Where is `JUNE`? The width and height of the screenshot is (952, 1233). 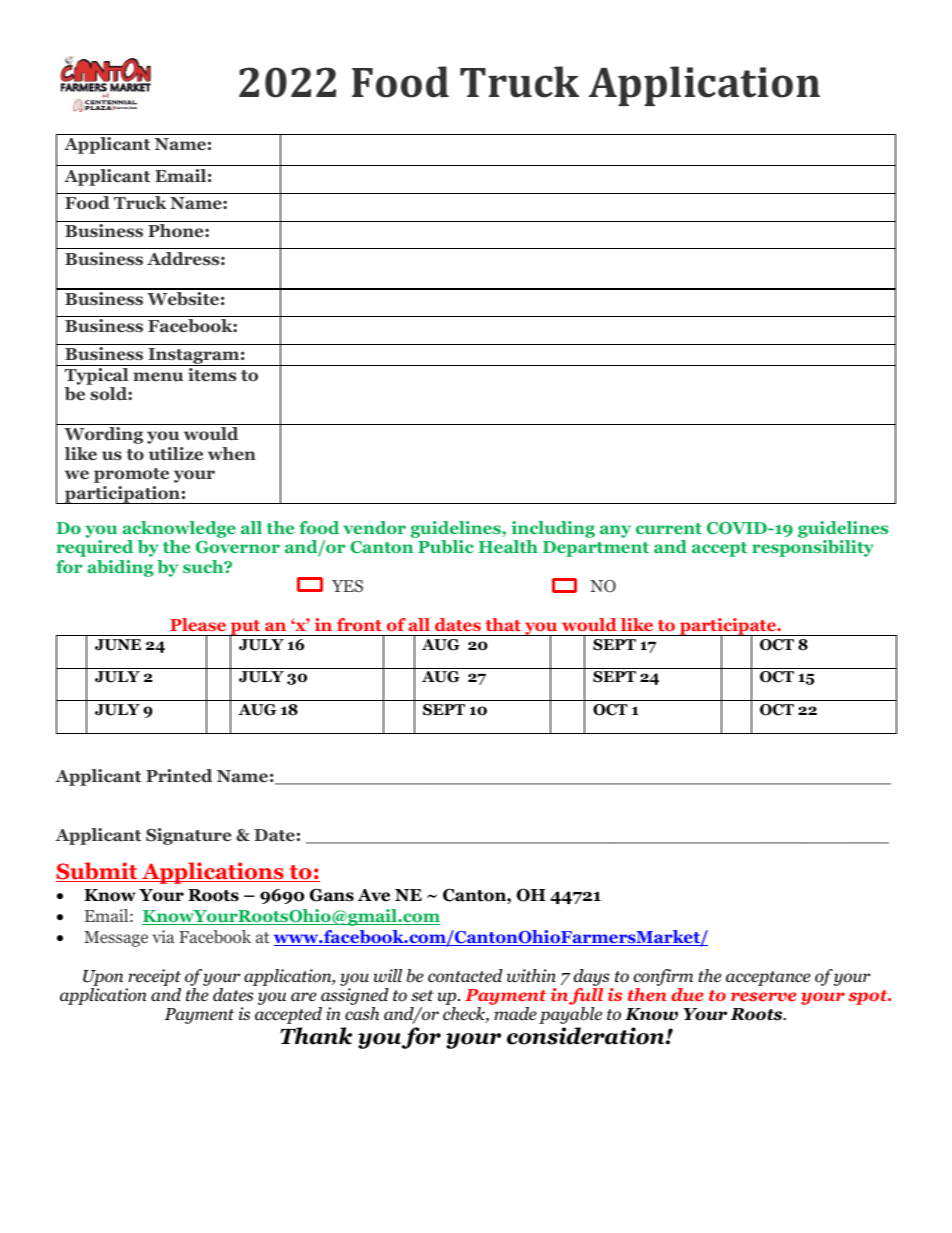 JUNE is located at coordinates (118, 645).
